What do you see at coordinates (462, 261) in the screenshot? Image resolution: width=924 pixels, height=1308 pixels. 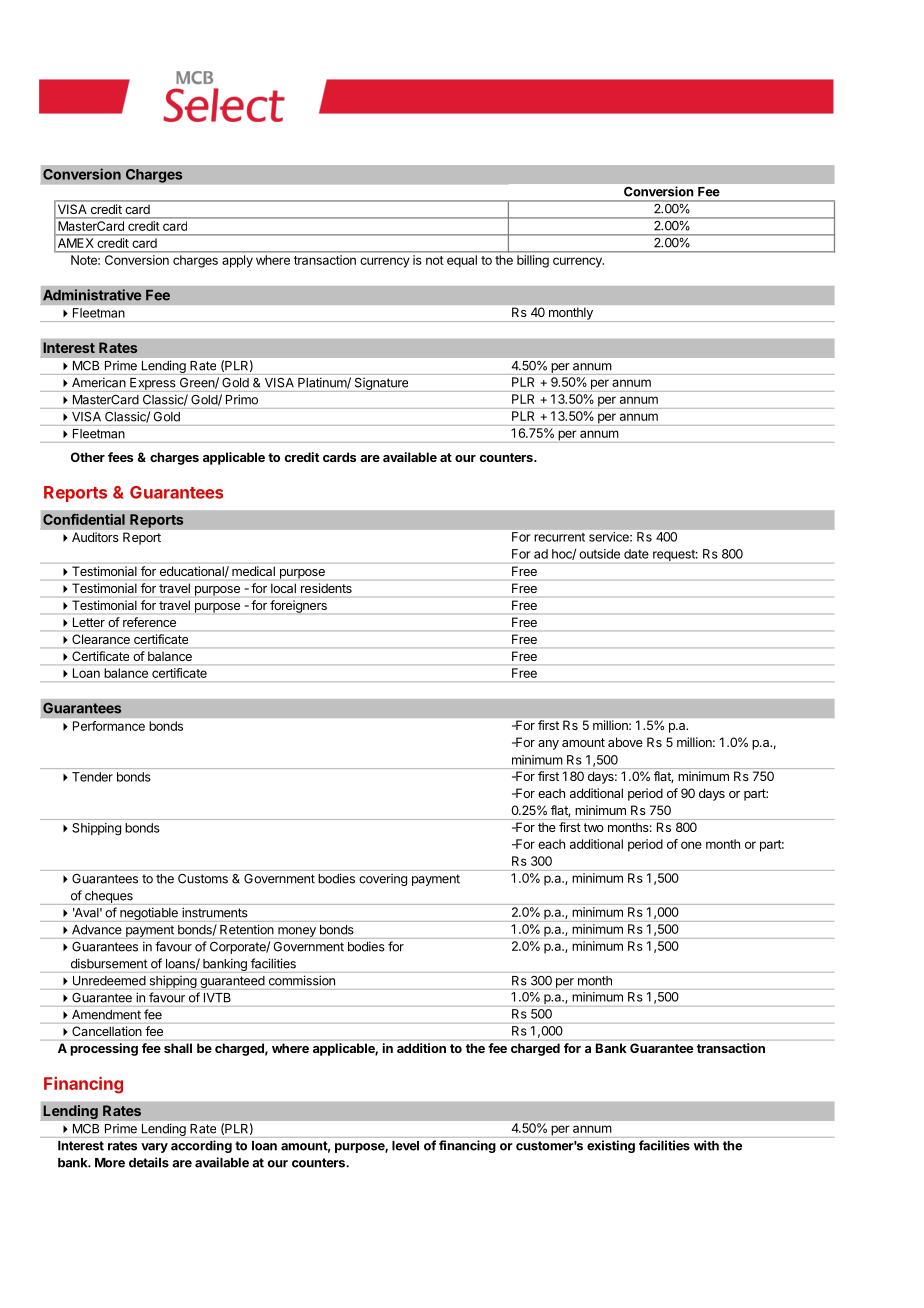 I see `equal` at bounding box center [462, 261].
